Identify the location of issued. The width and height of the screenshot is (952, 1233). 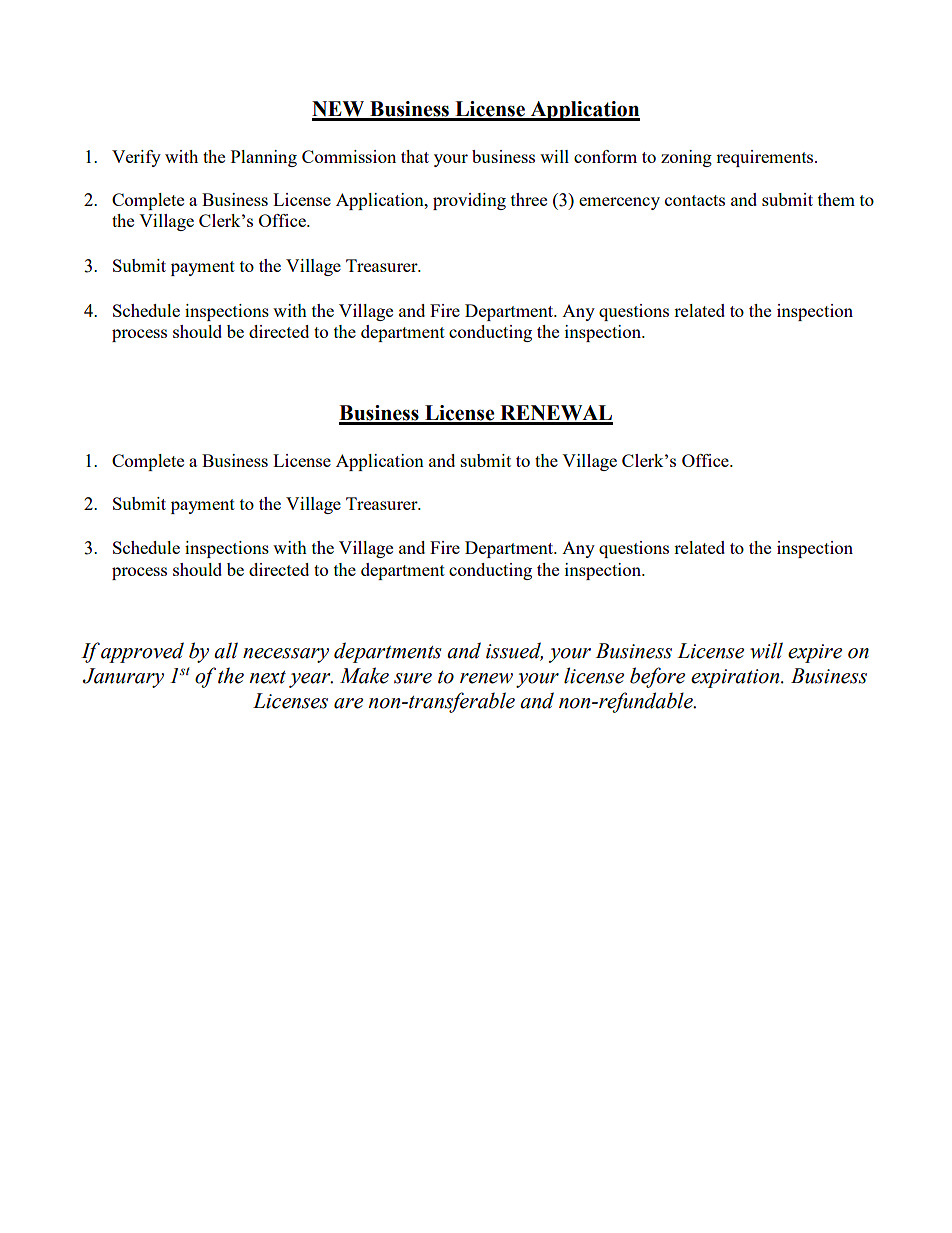
(514, 651).
